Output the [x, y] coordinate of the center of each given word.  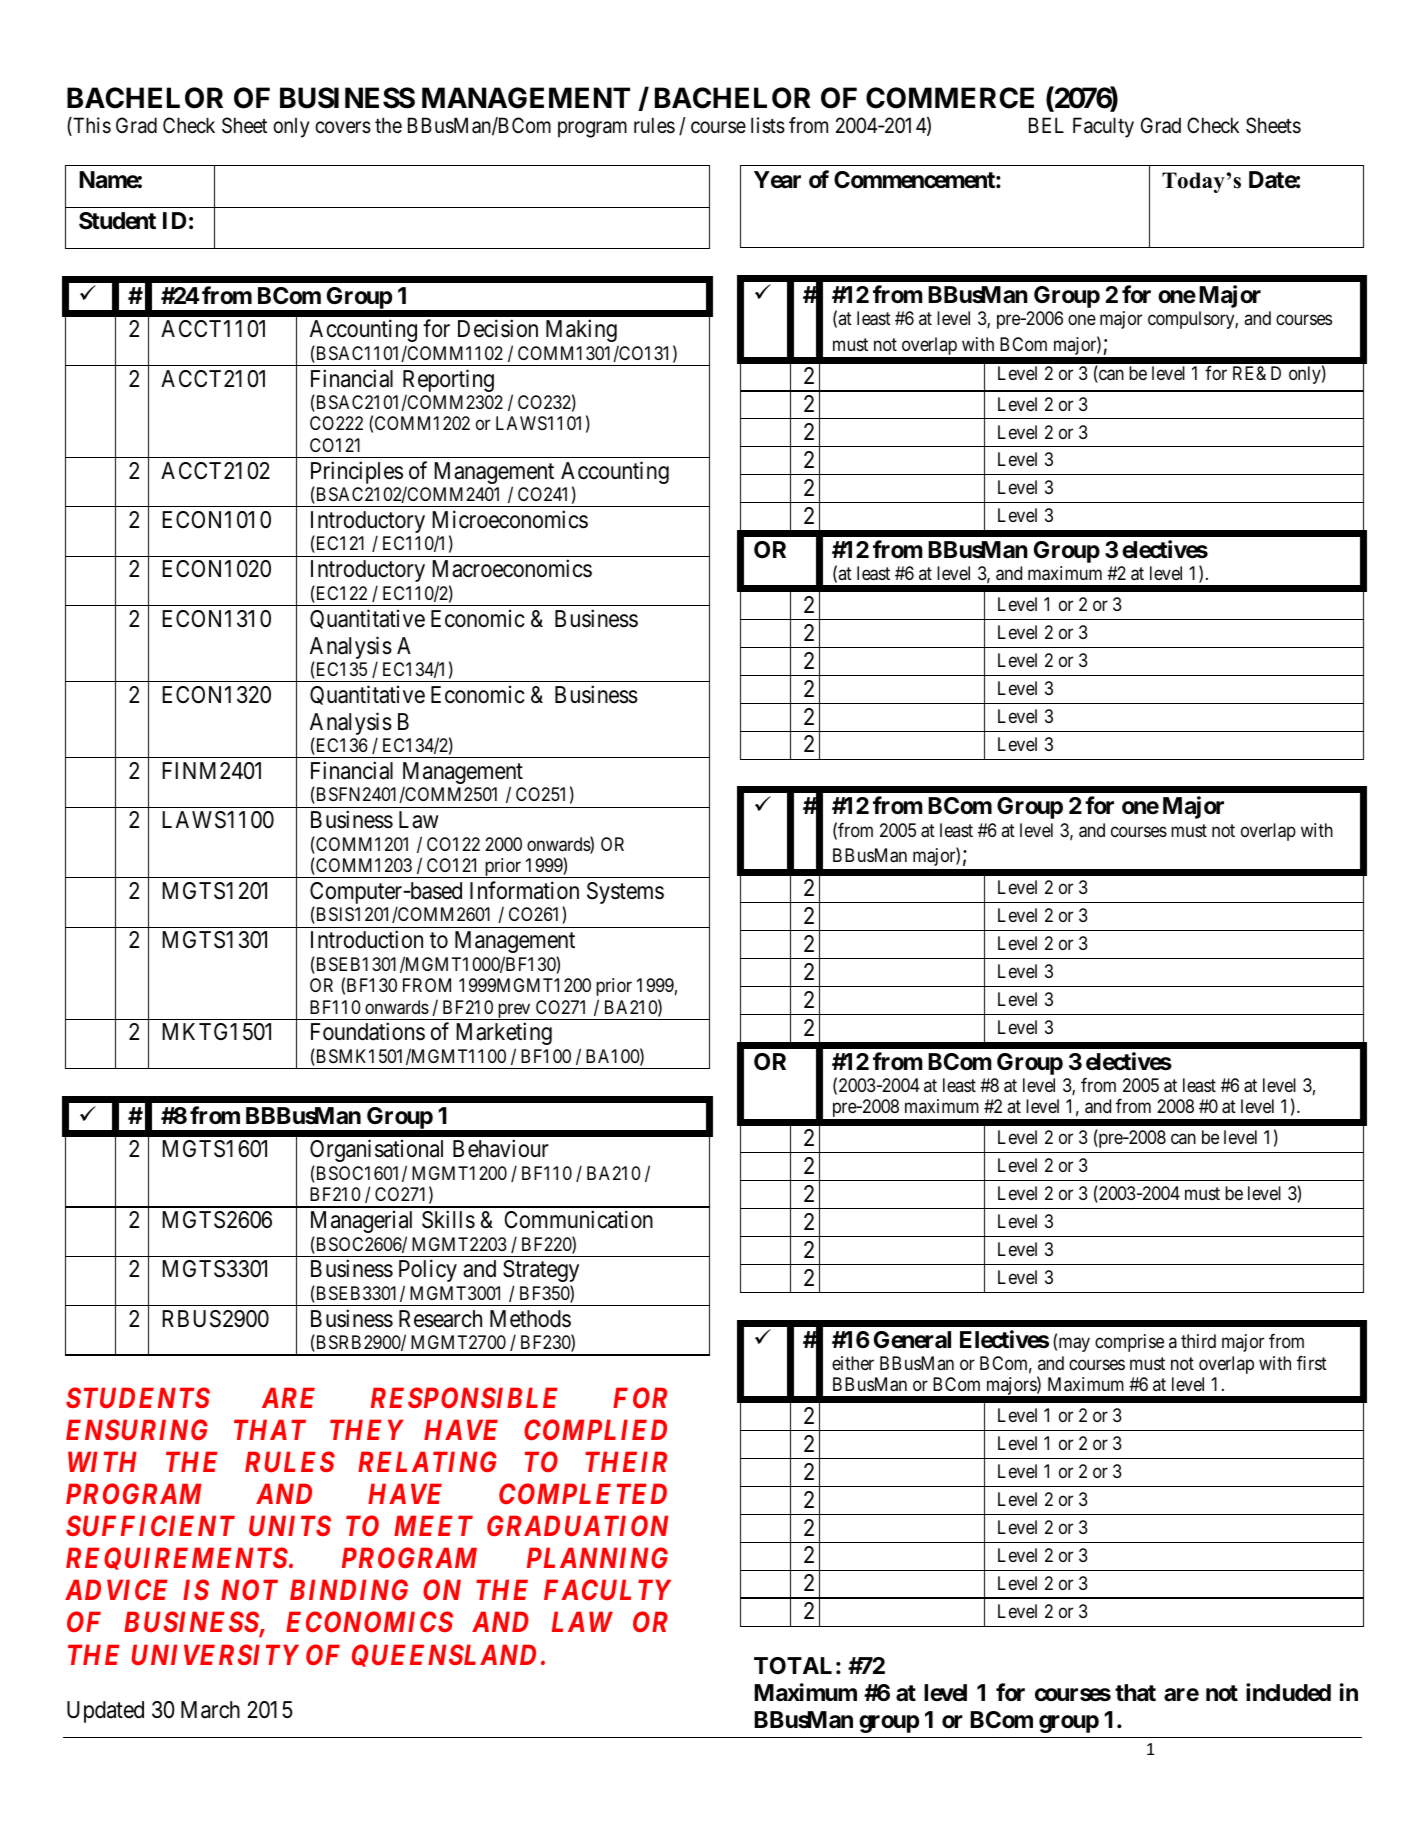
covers [343, 127]
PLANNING [597, 1557]
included [1288, 1692]
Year [777, 180]
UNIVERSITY [215, 1654]
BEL [1046, 125]
